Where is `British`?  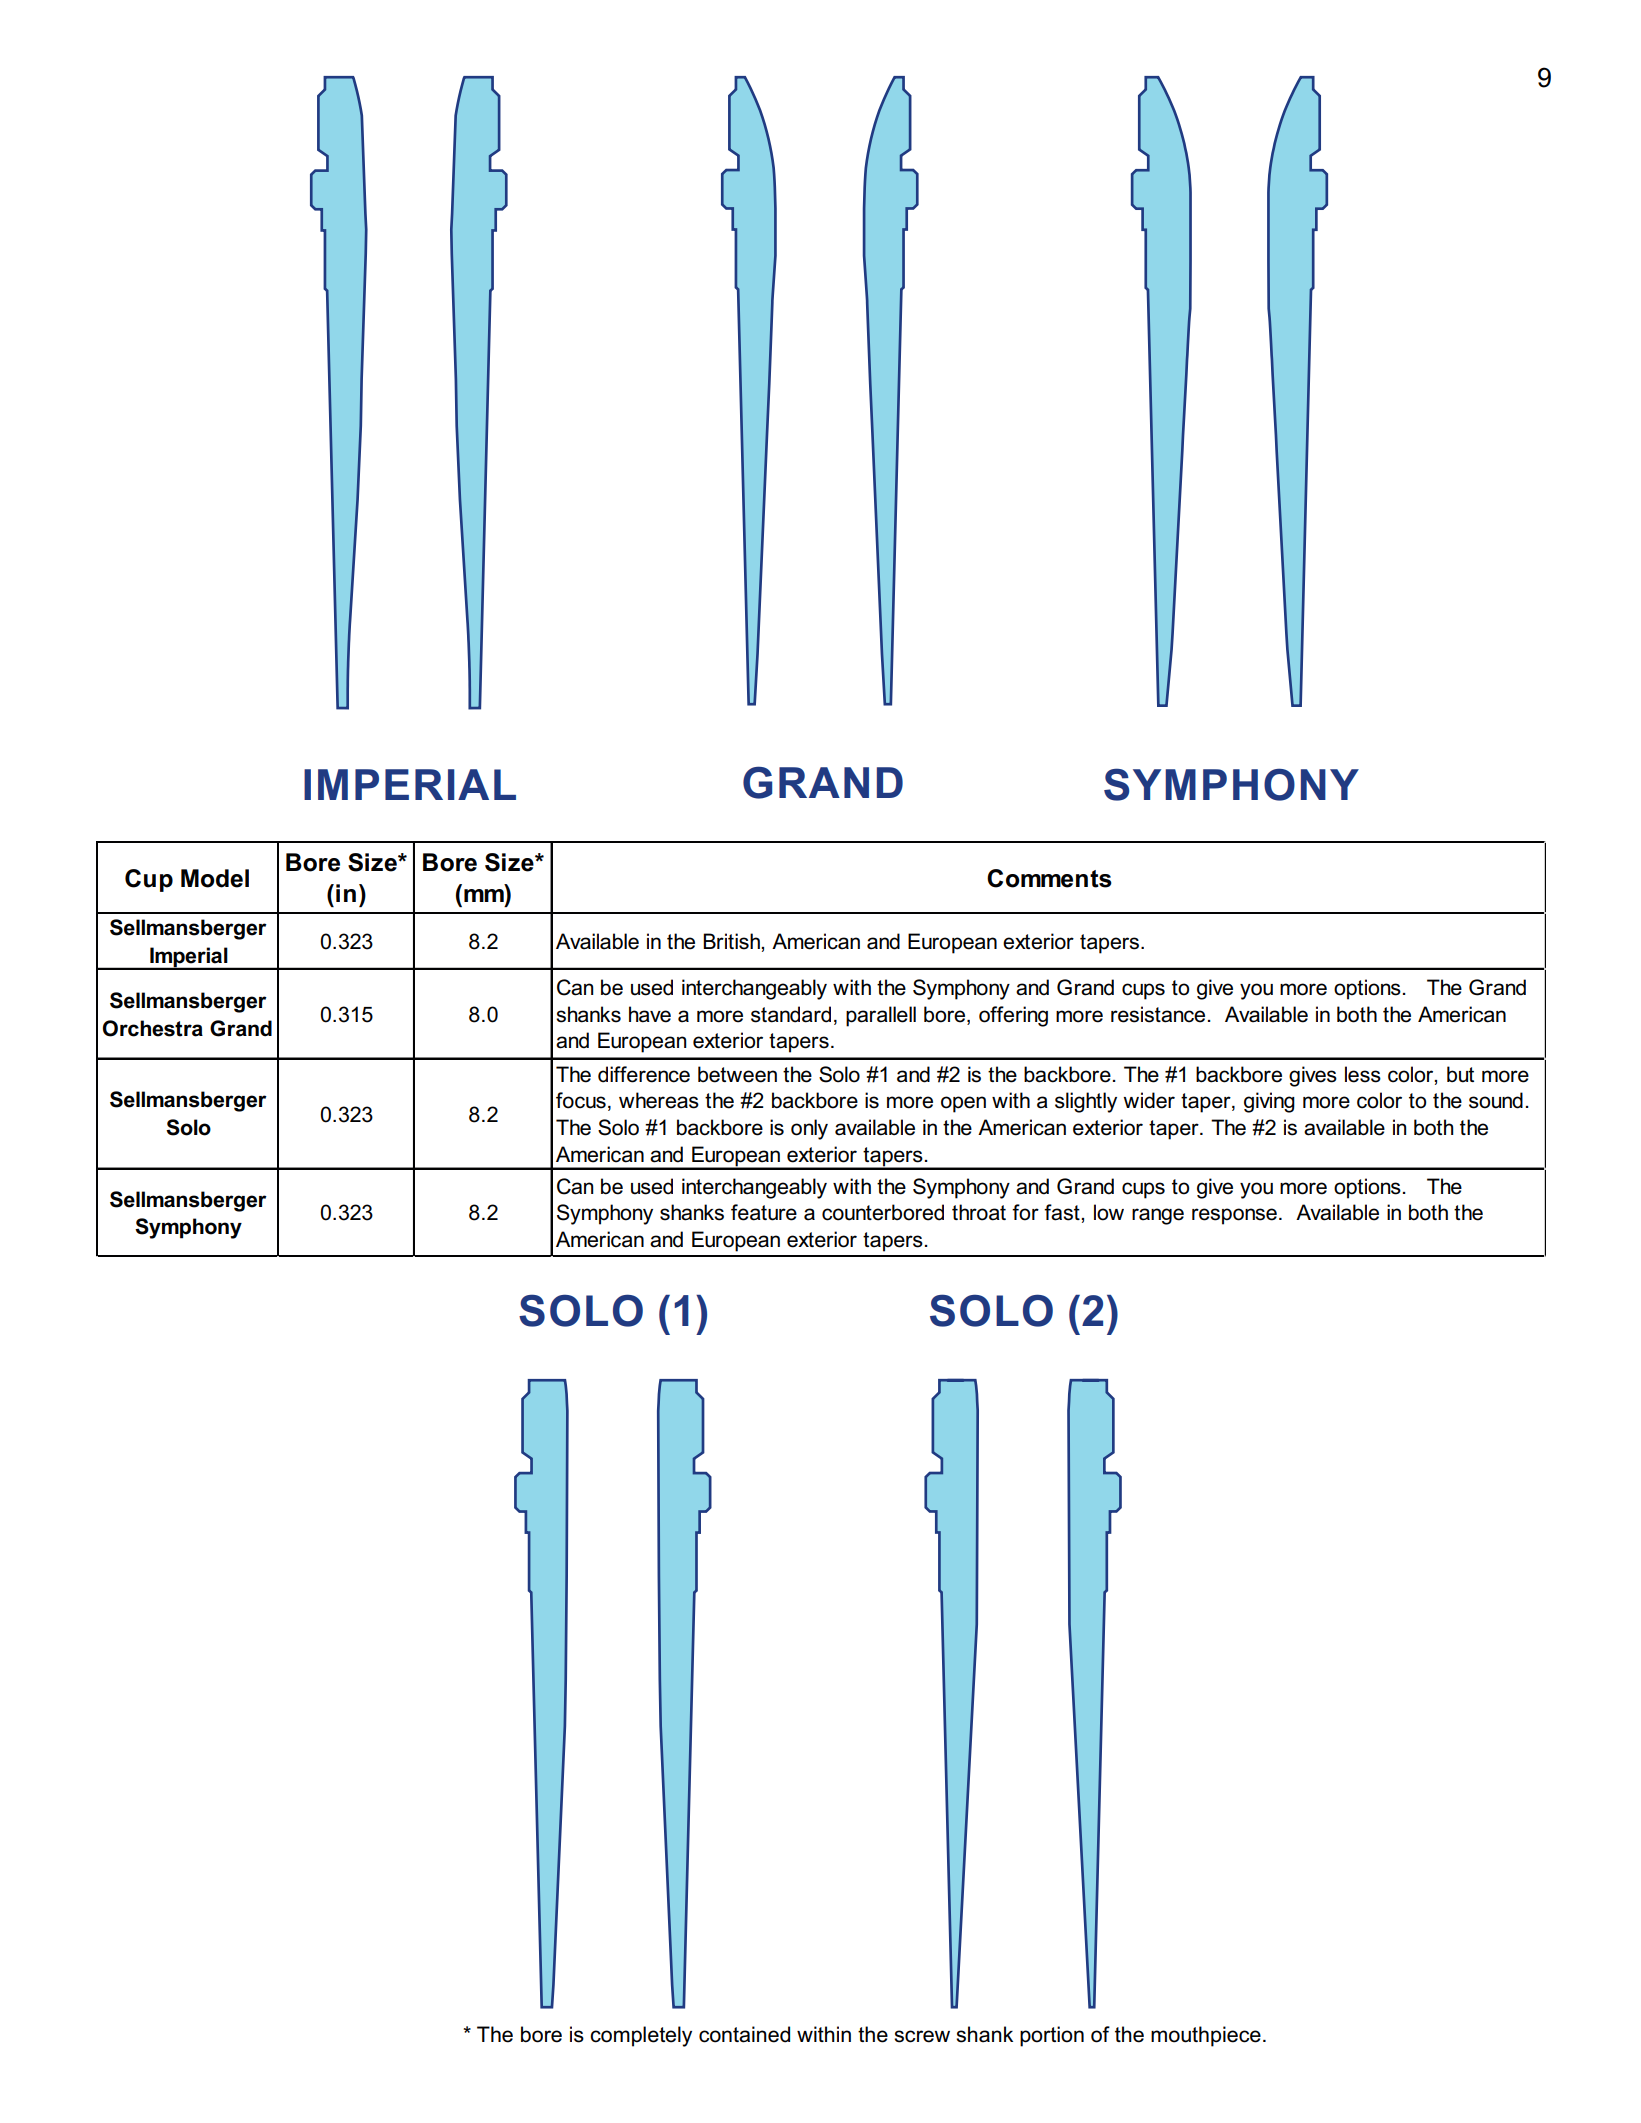
British is located at coordinates (732, 941).
